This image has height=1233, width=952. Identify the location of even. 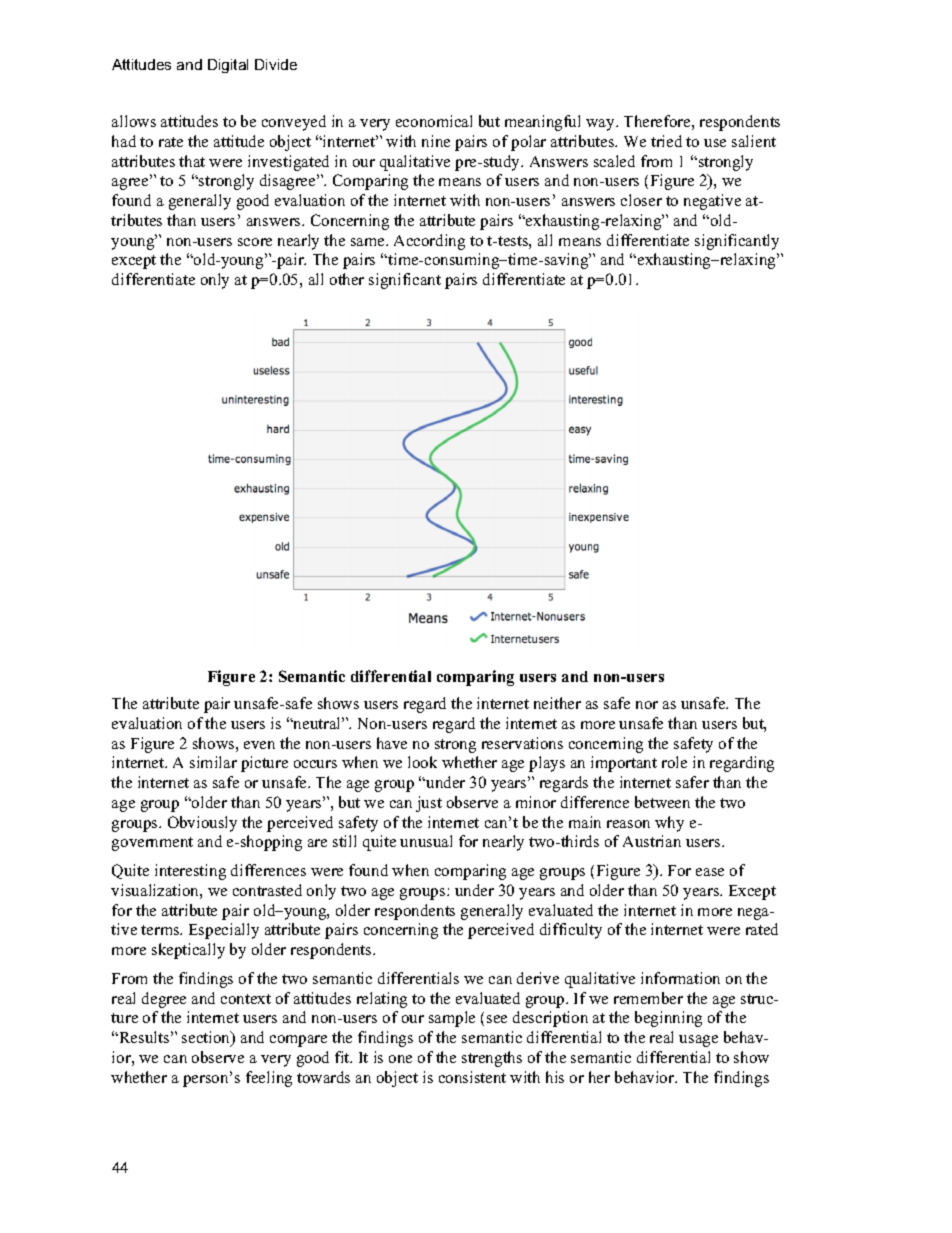
(259, 745).
